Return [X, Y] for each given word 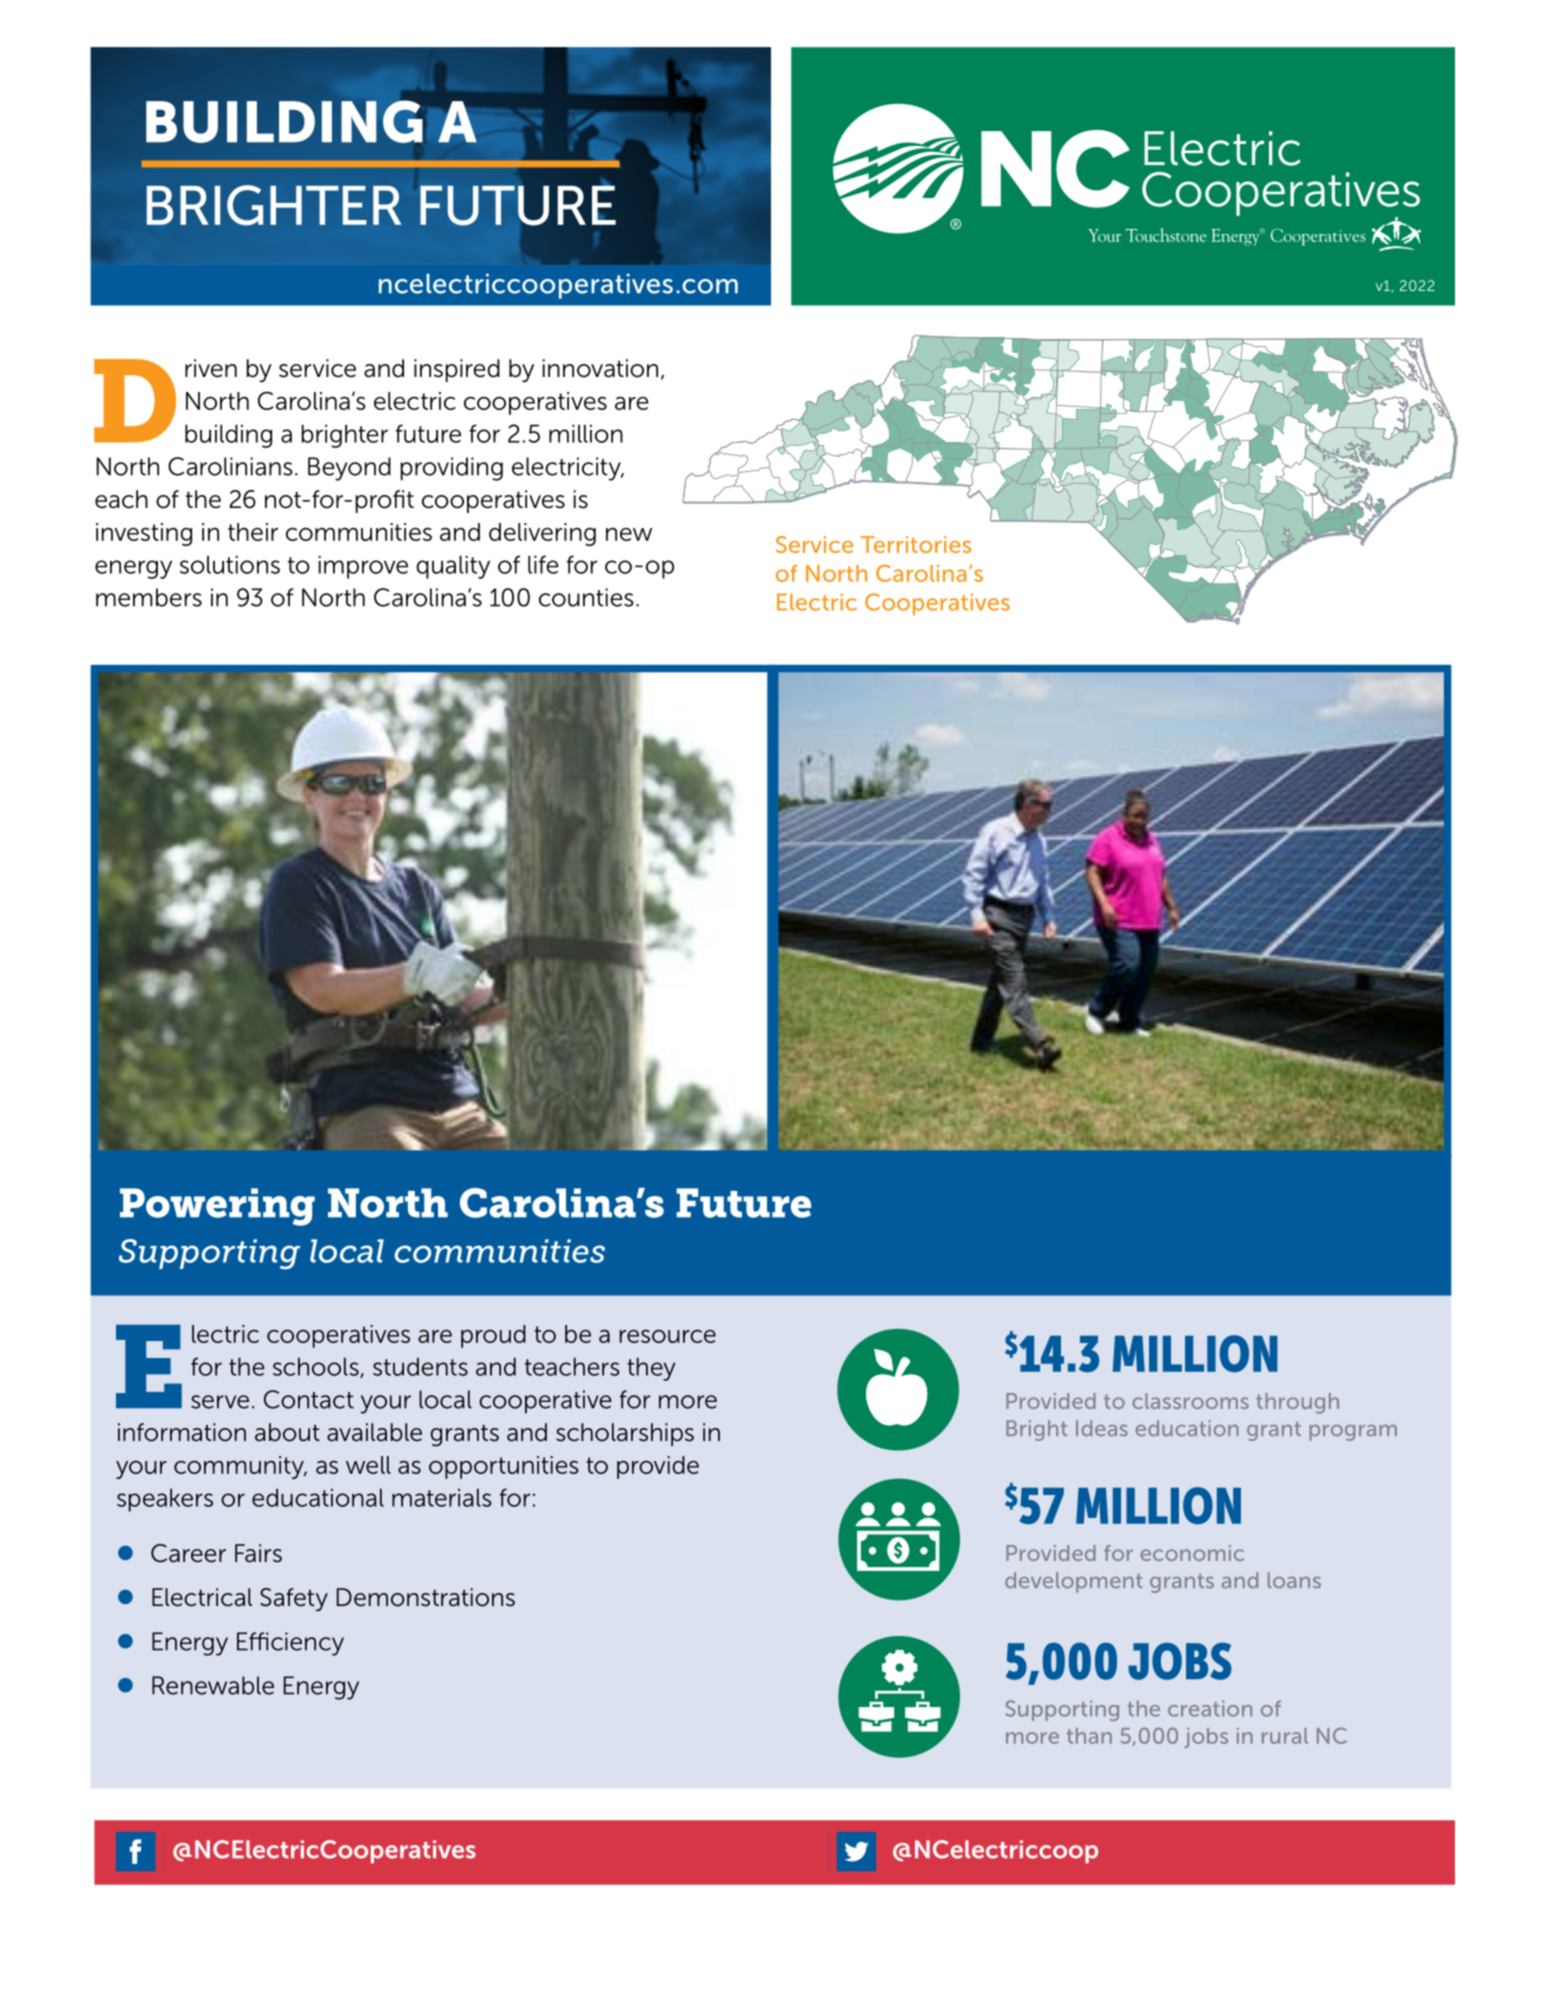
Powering [217, 1207]
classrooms [1190, 1401]
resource [668, 1336]
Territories [916, 544]
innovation [600, 368]
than [1089, 1736]
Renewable [213, 1685]
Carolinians [230, 466]
